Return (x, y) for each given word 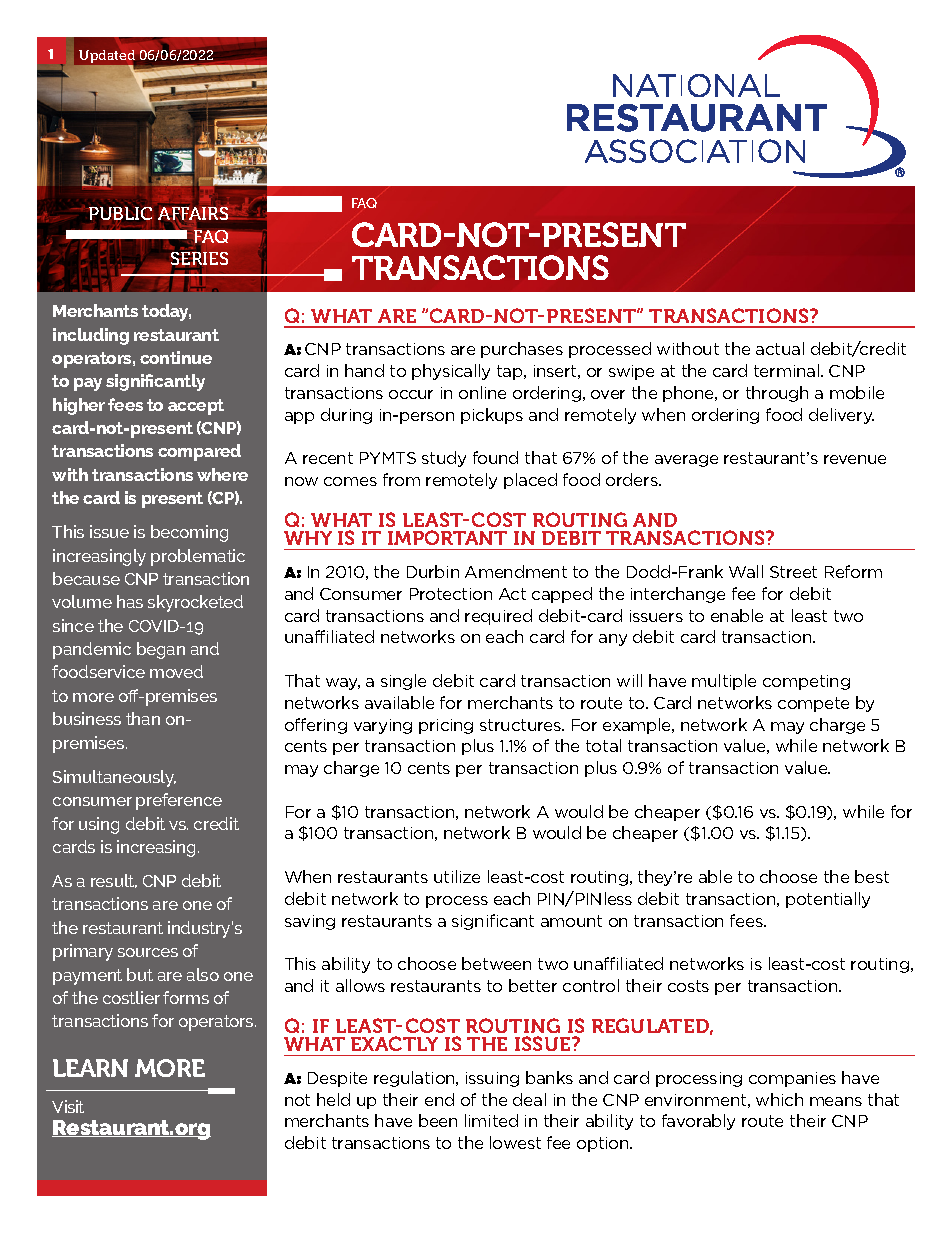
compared (199, 452)
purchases (522, 350)
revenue (855, 459)
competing (806, 682)
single (403, 682)
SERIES (199, 259)
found (495, 457)
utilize (457, 876)
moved (176, 671)
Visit (68, 1106)
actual (780, 348)
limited (491, 1120)
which (779, 1099)
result (114, 881)
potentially (828, 900)
